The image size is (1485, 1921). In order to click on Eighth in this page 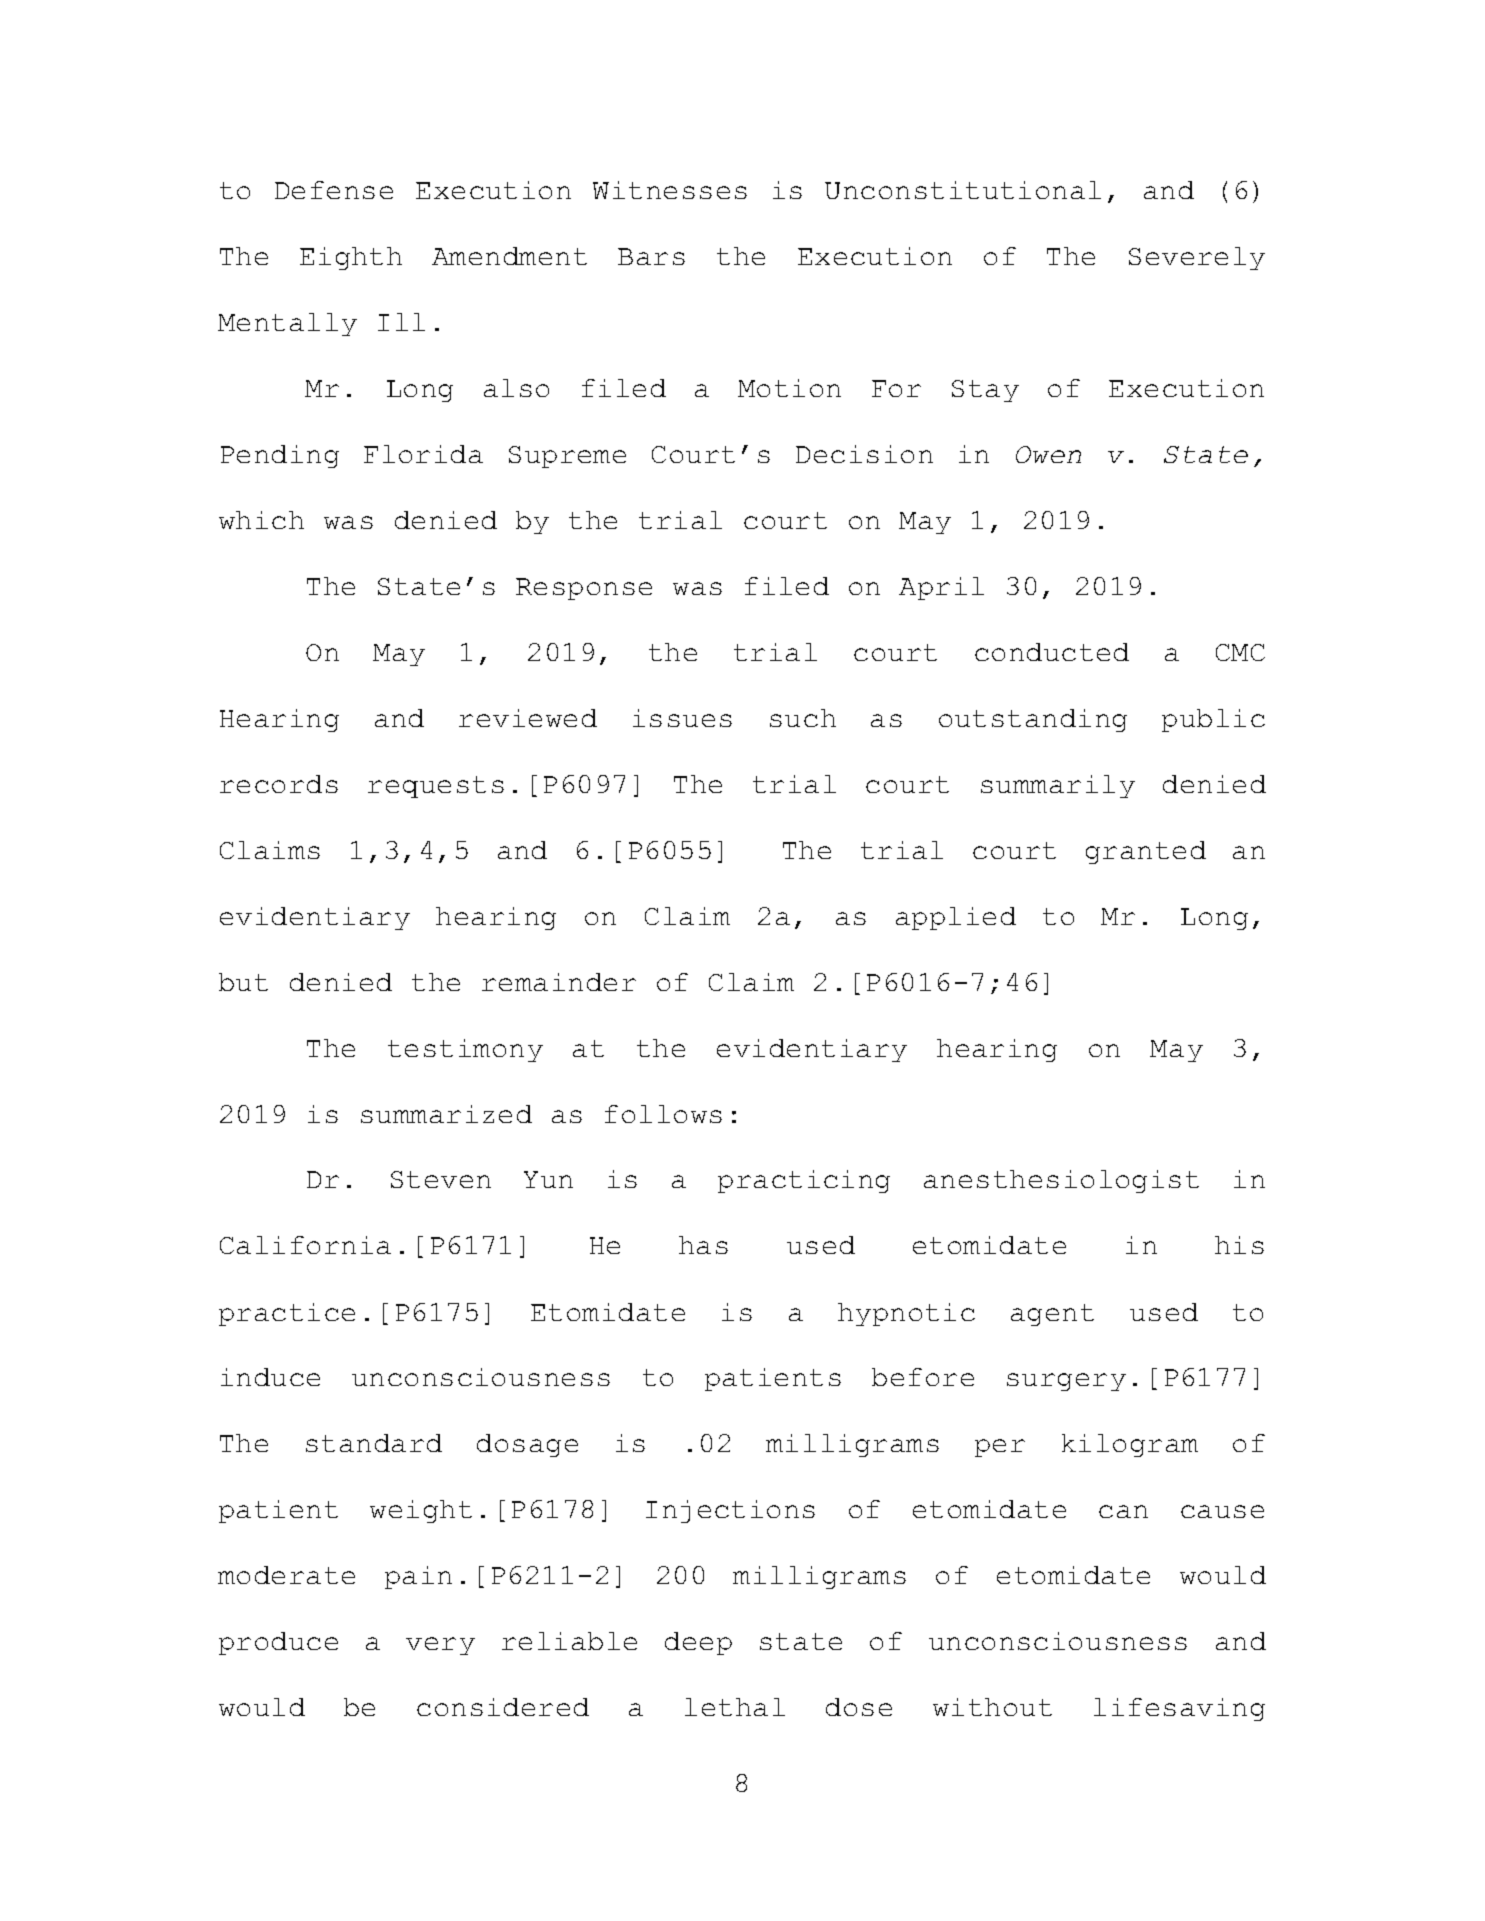, I will do `click(351, 258)`.
